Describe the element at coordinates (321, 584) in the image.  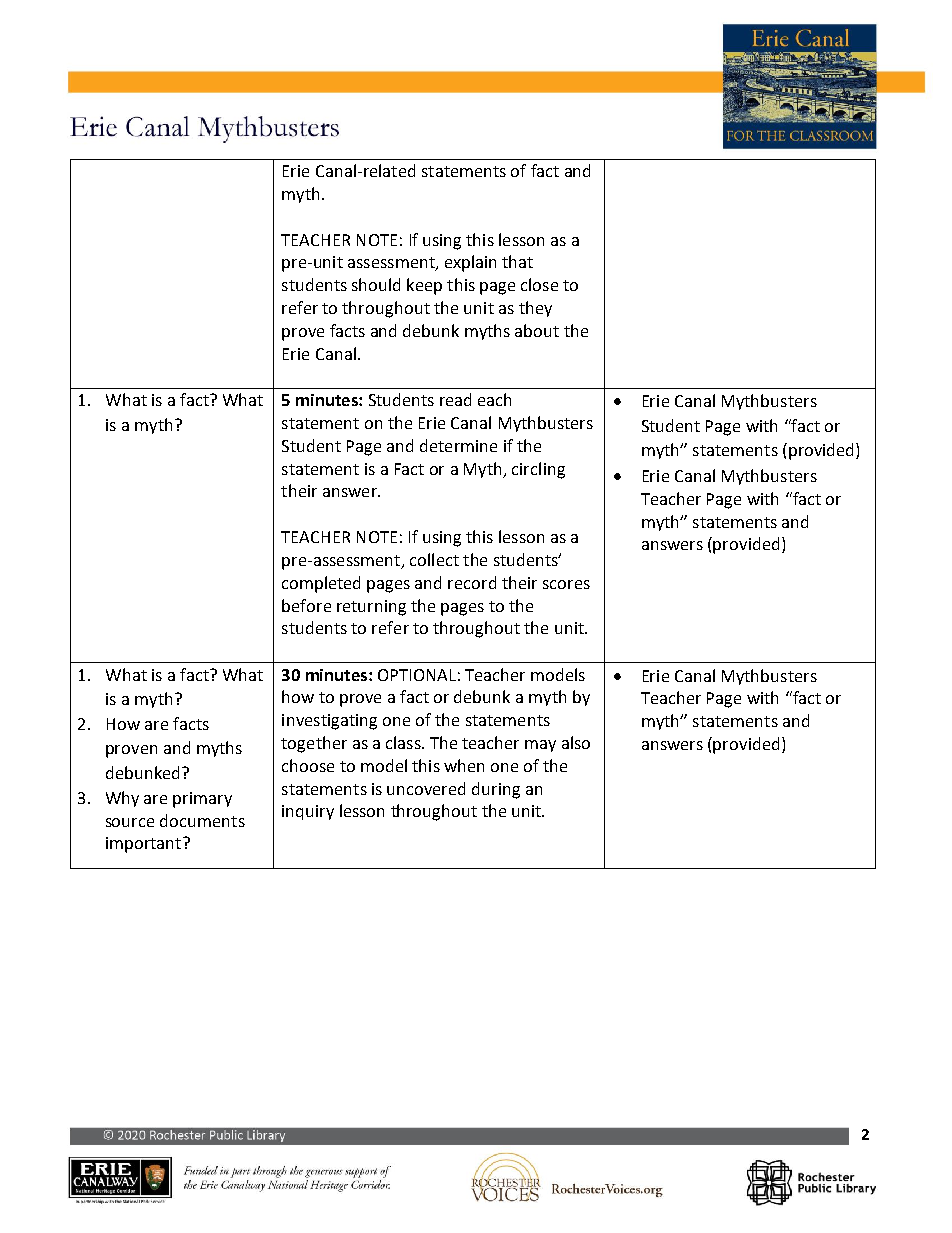
I see `completed` at that location.
